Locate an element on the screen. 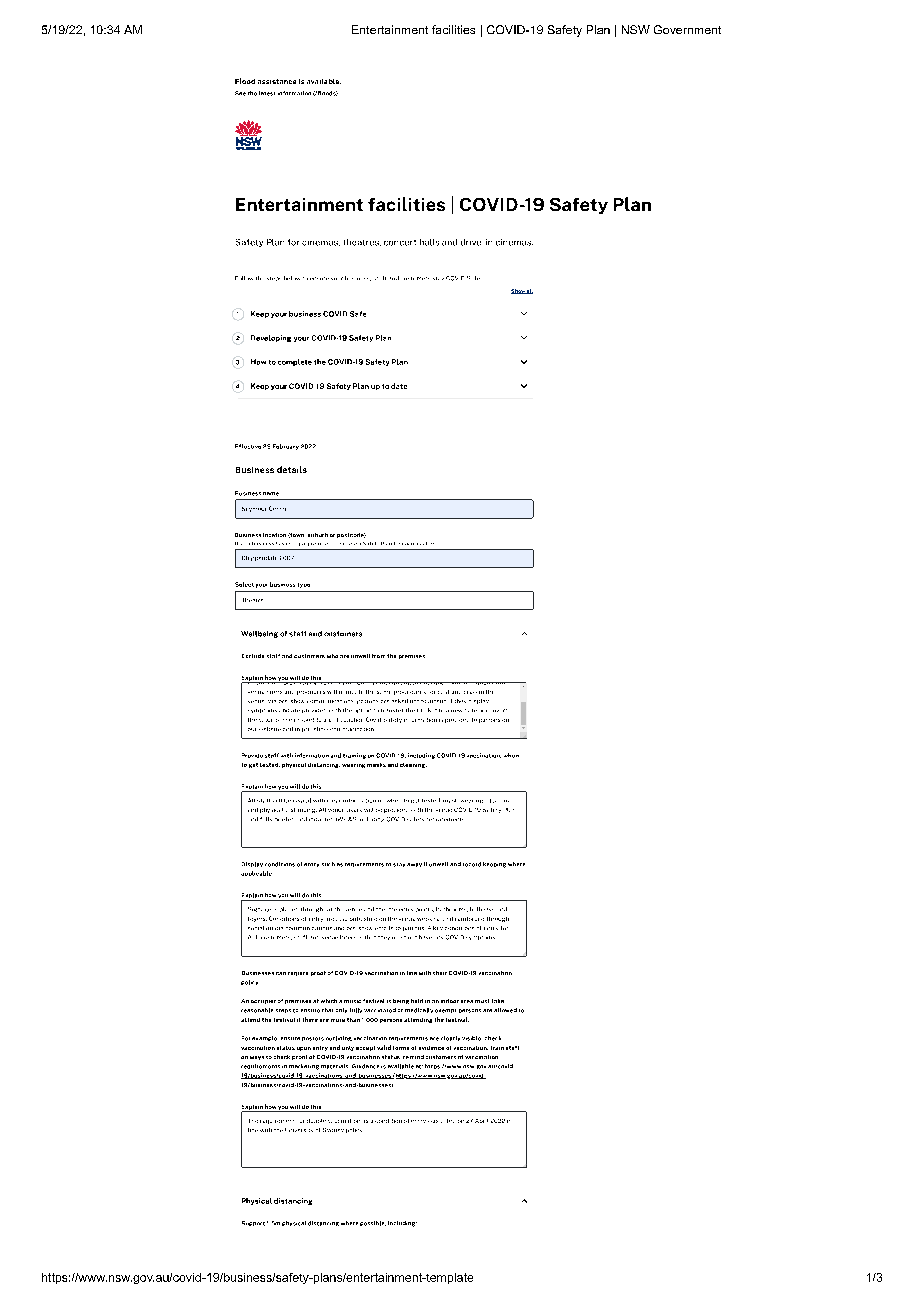 The image size is (924, 1308). allowed is located at coordinates (505, 1010).
